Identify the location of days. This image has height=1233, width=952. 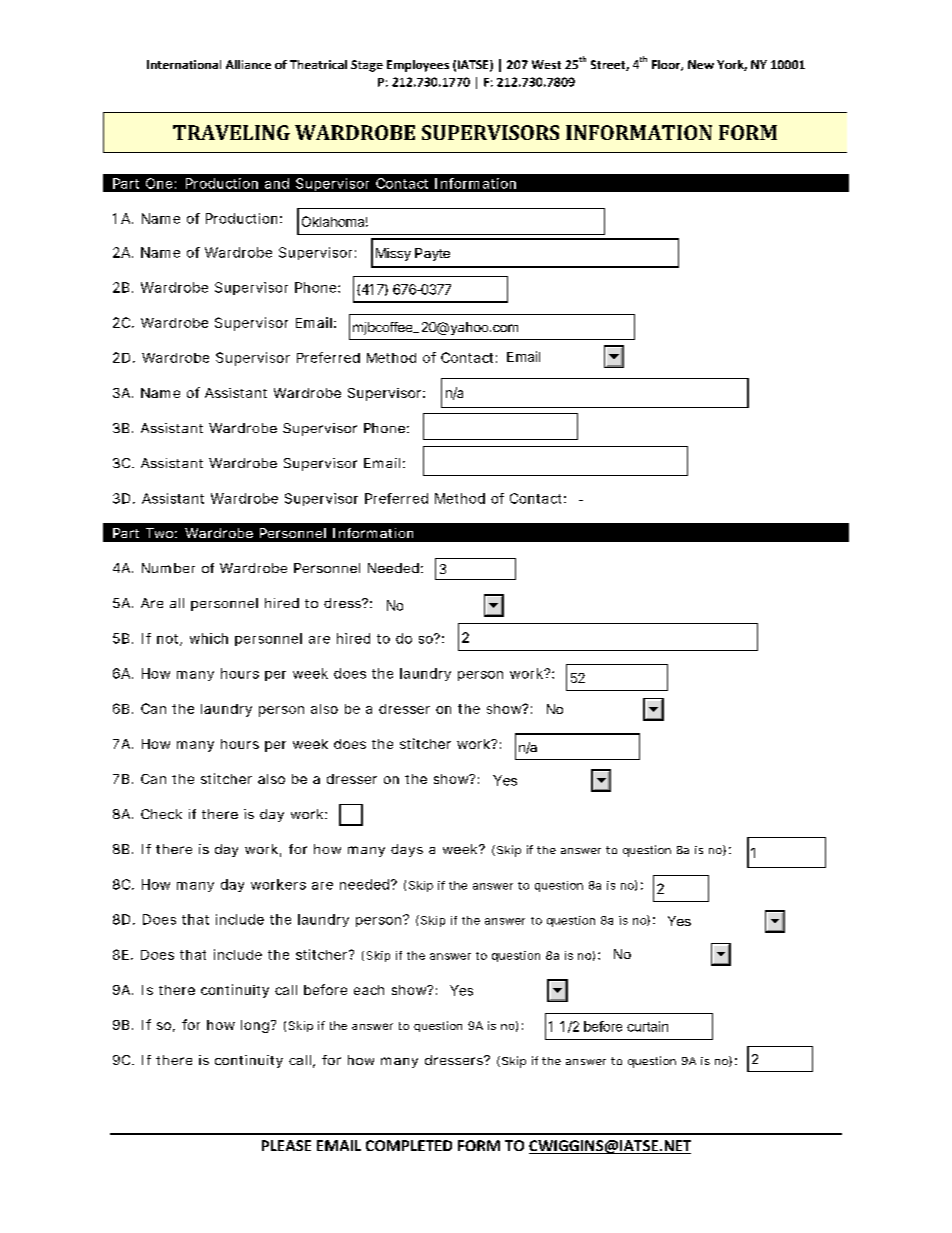
(407, 850).
